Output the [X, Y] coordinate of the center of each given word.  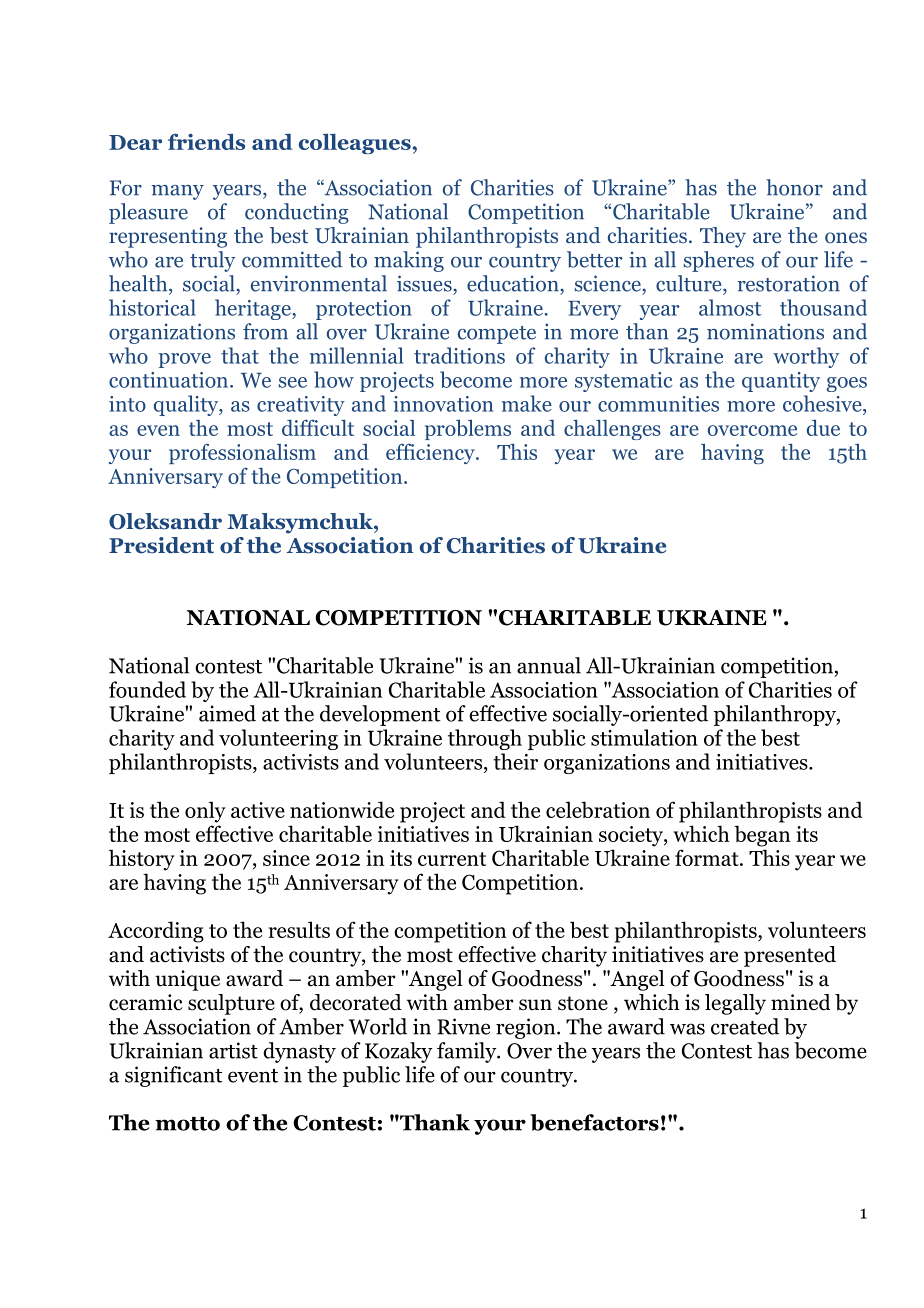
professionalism [242, 453]
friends [206, 141]
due [823, 428]
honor [794, 187]
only [205, 812]
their [515, 761]
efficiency [431, 453]
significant [174, 1076]
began [762, 836]
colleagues [355, 143]
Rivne [463, 1026]
